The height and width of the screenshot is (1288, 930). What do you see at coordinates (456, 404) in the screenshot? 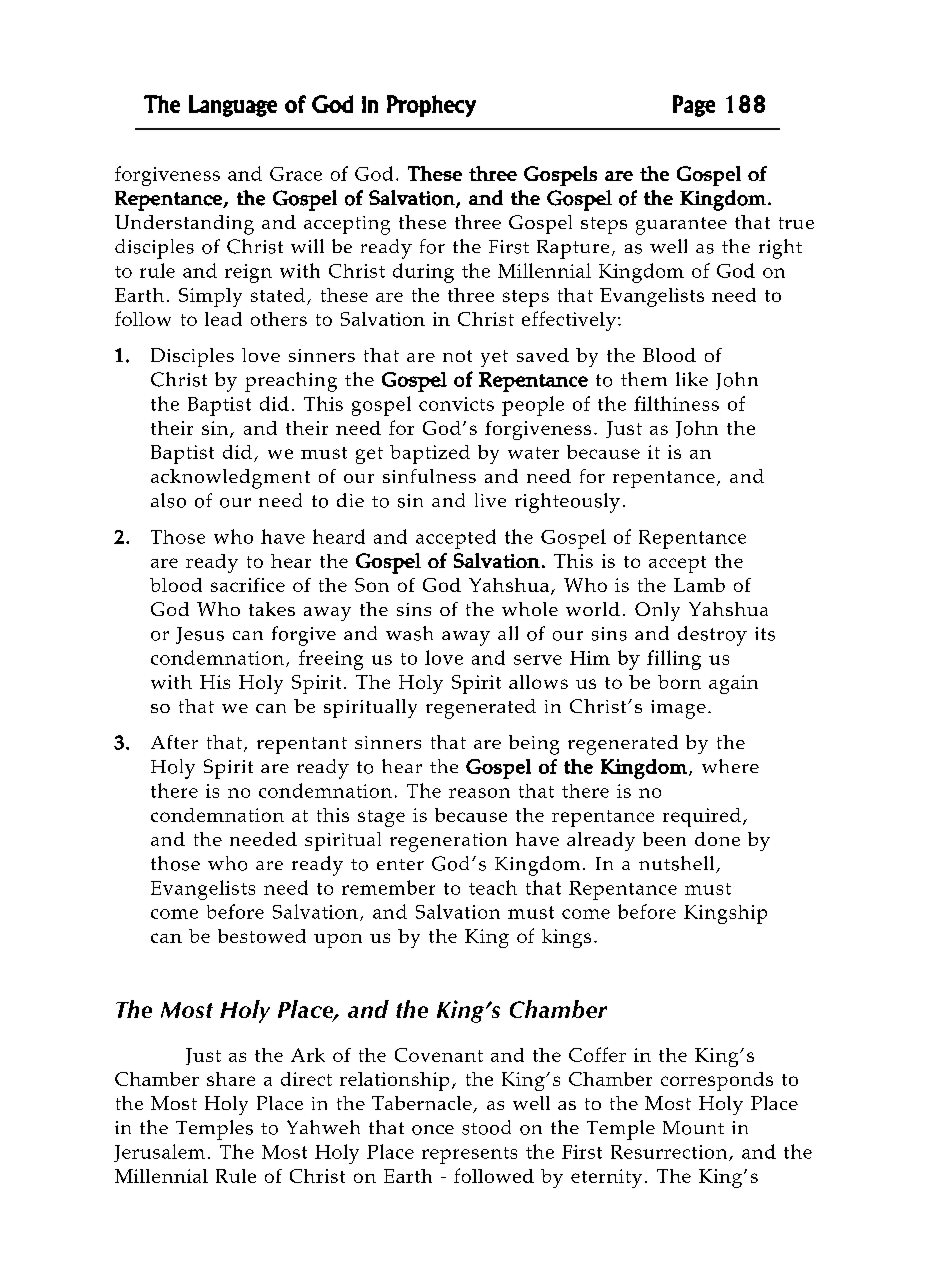
I see `convicts` at bounding box center [456, 404].
